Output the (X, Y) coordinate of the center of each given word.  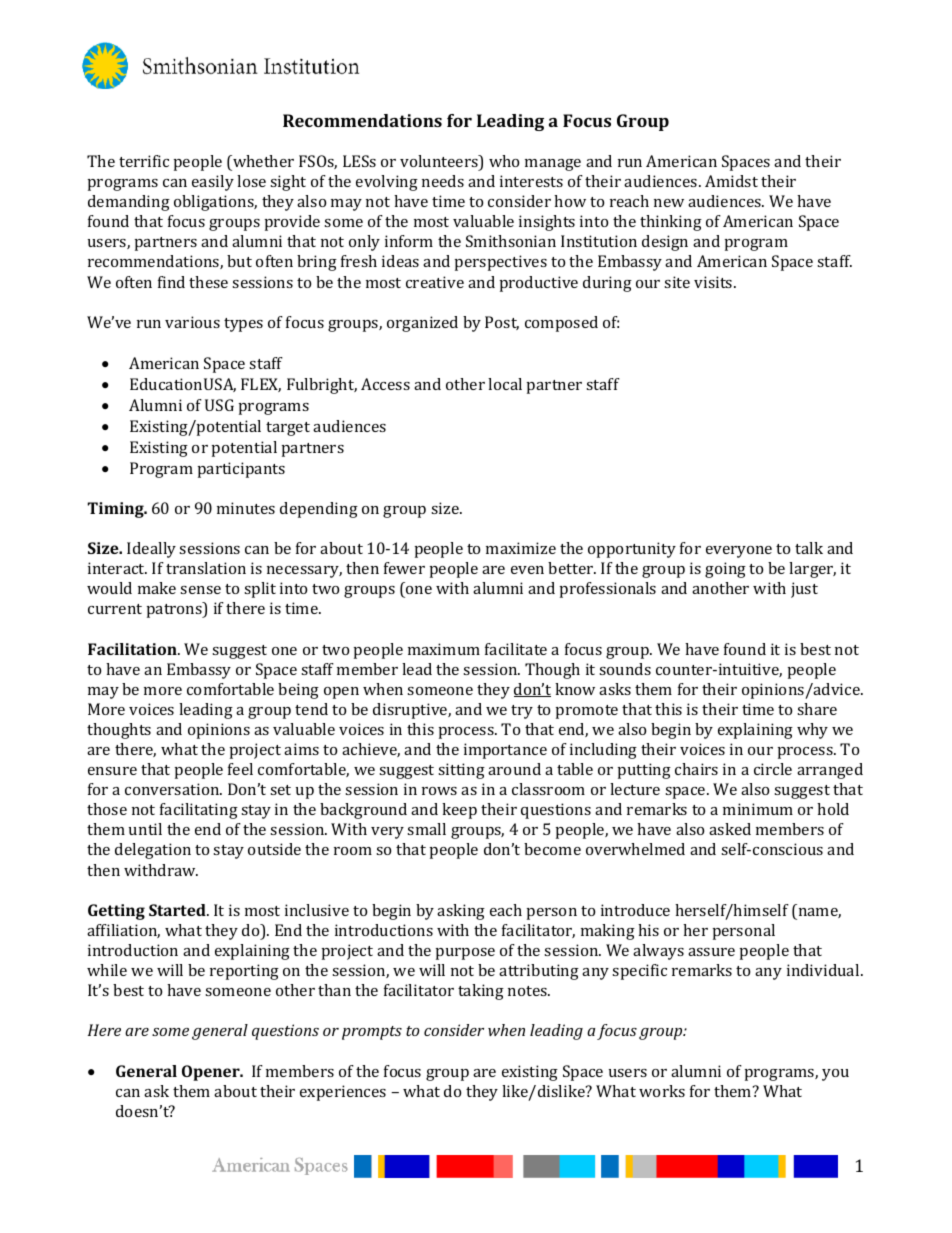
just (804, 590)
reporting (244, 972)
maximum (444, 649)
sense (200, 590)
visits (714, 282)
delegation (153, 851)
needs (443, 181)
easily (213, 183)
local (505, 384)
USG (219, 405)
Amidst (731, 181)
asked (730, 829)
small (426, 829)
